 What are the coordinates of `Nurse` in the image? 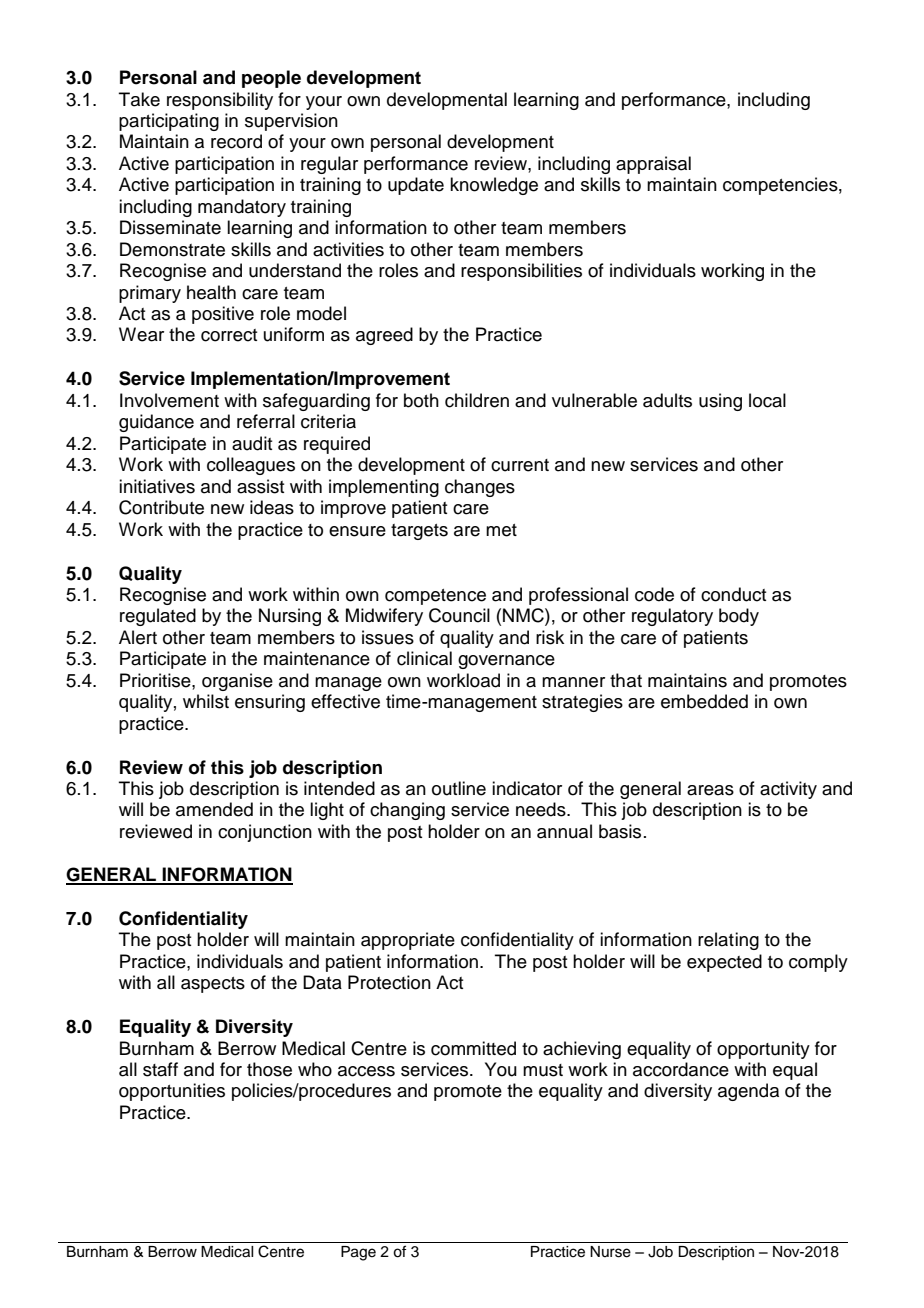 It's located at (610, 1252).
